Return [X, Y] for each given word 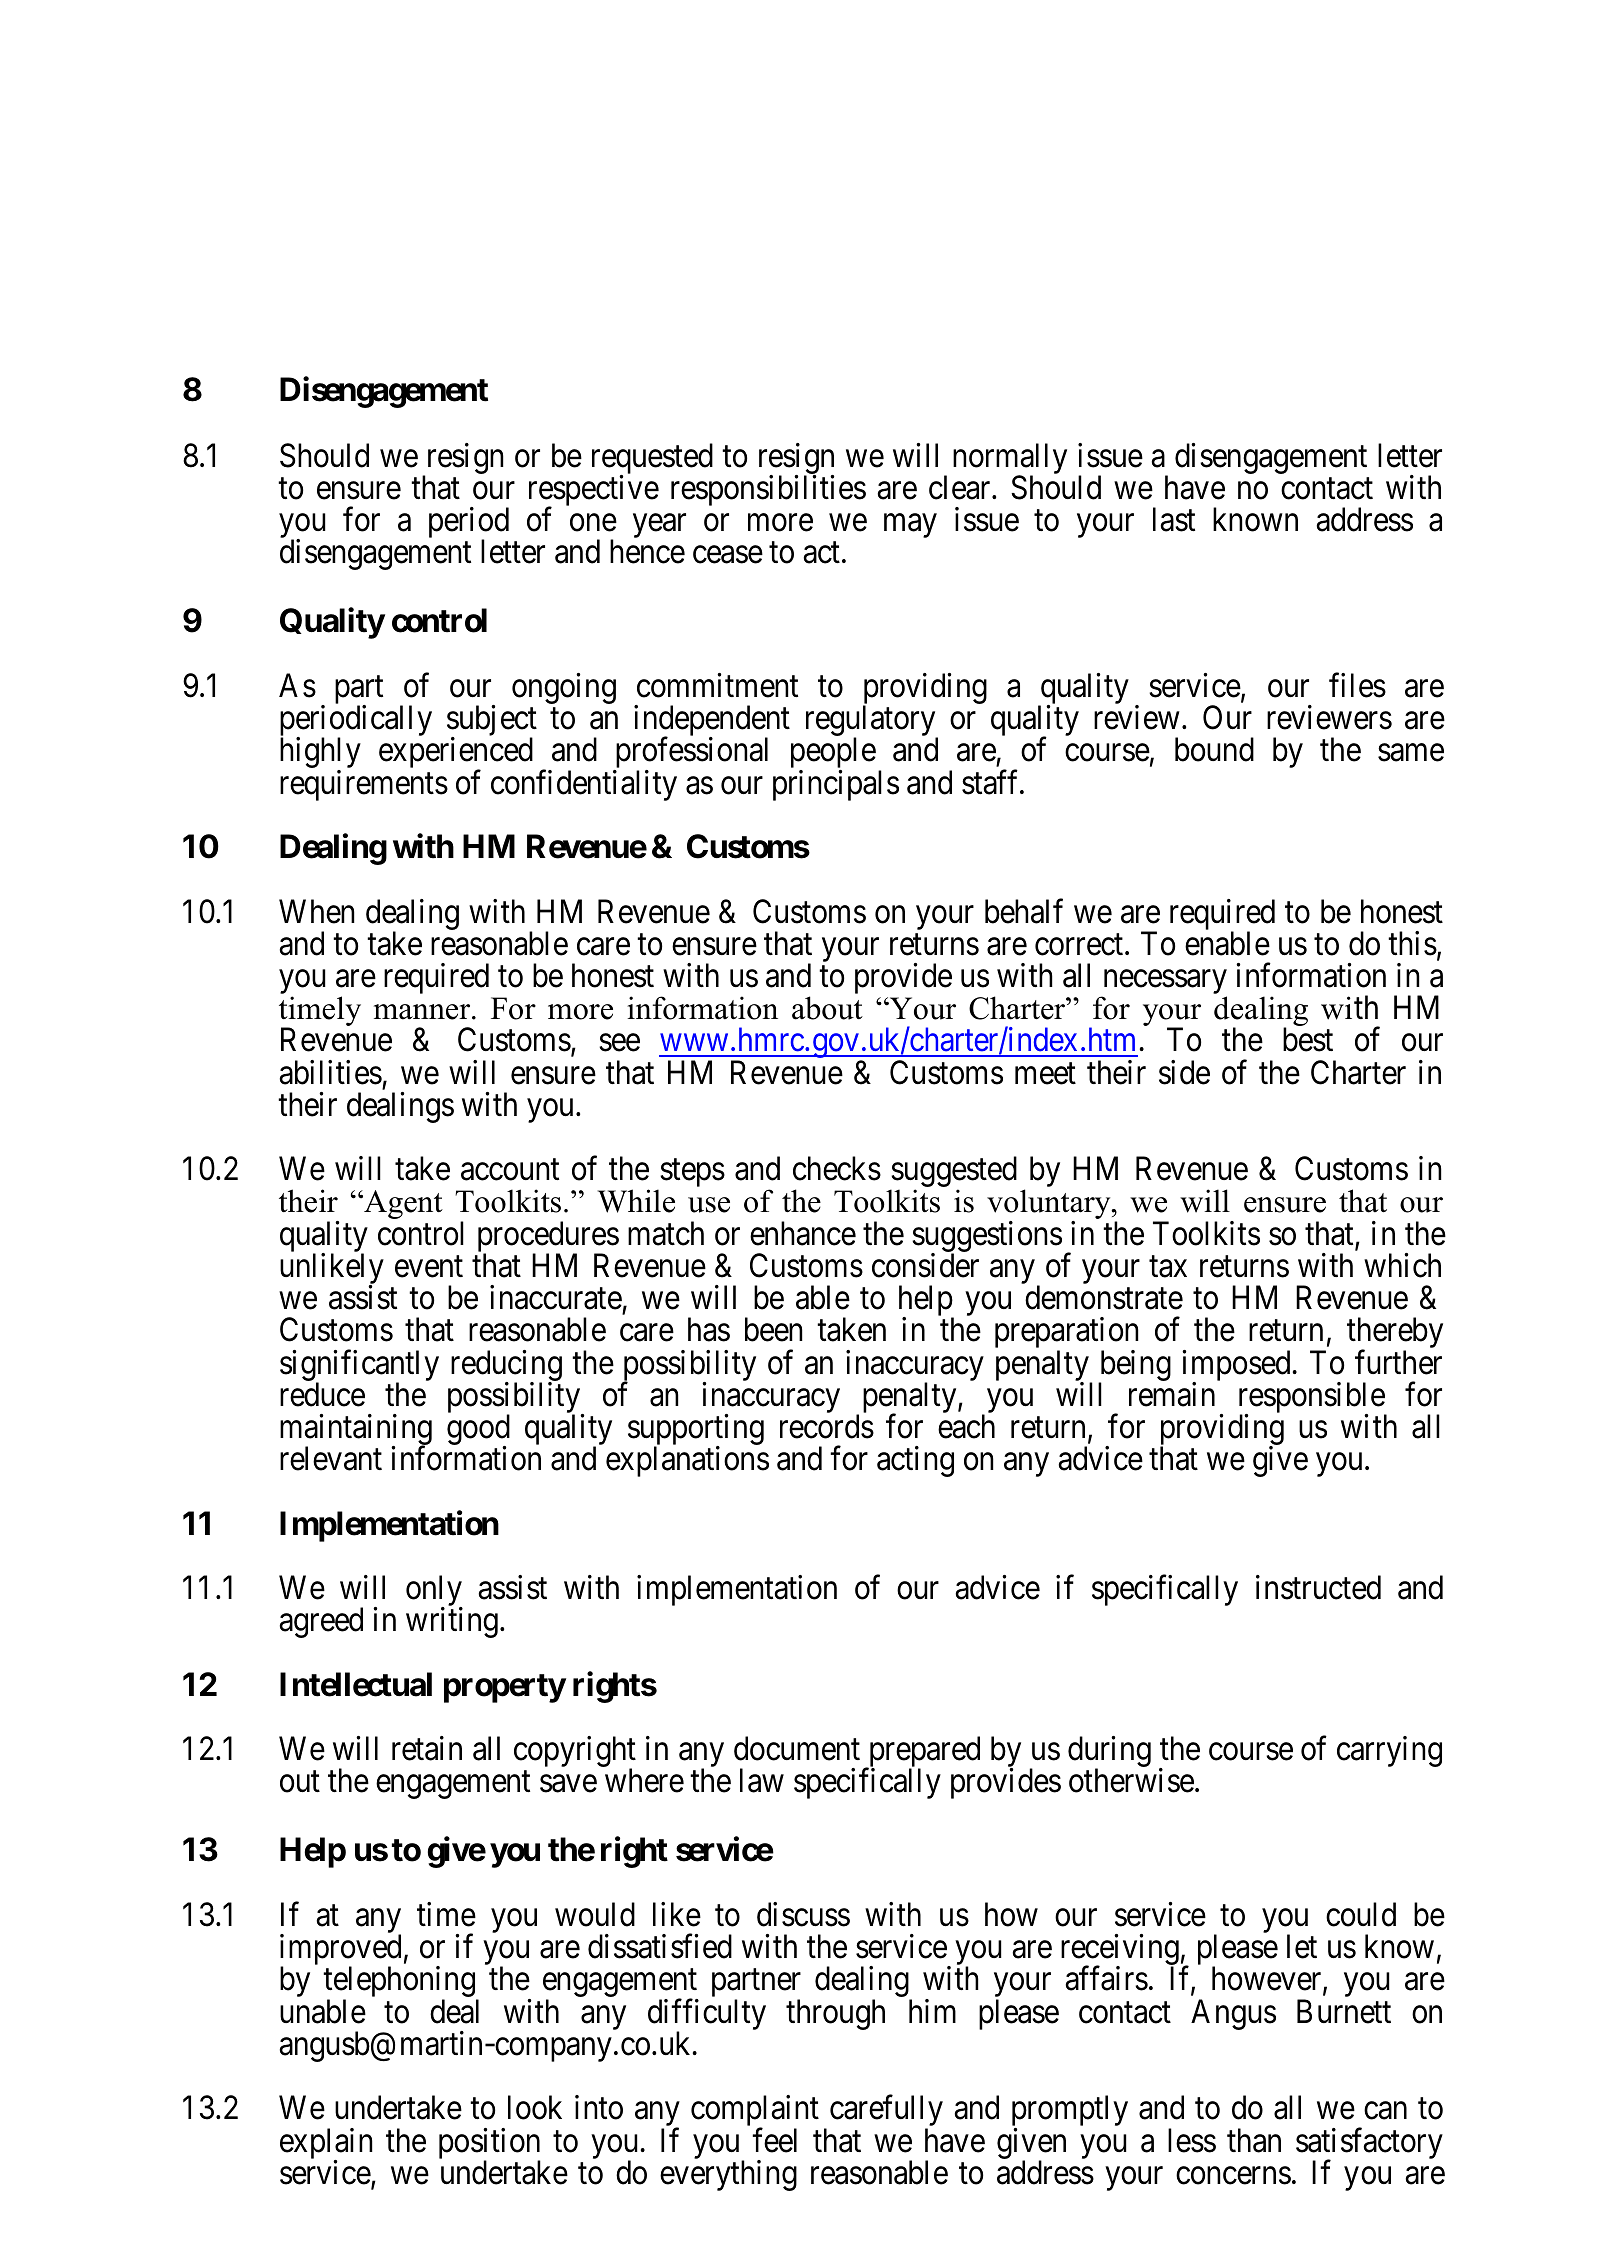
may [910, 526]
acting [915, 1461]
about [827, 1008]
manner [423, 1012]
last [1174, 519]
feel [774, 2140]
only [434, 1592]
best [1308, 1039]
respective [594, 492]
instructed [1318, 1587]
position [489, 2144]
